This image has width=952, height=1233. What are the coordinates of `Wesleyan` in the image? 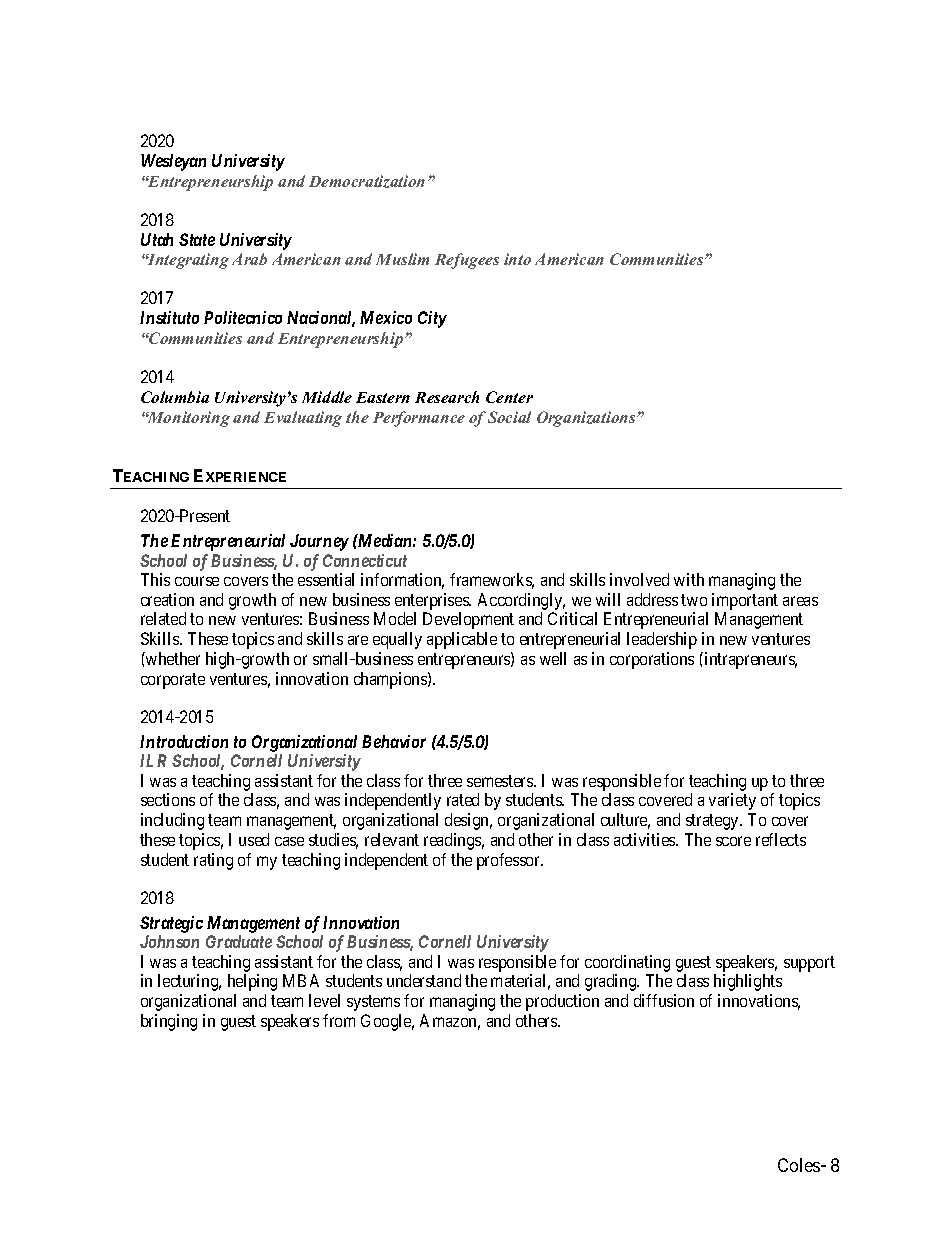 It's located at (173, 162).
